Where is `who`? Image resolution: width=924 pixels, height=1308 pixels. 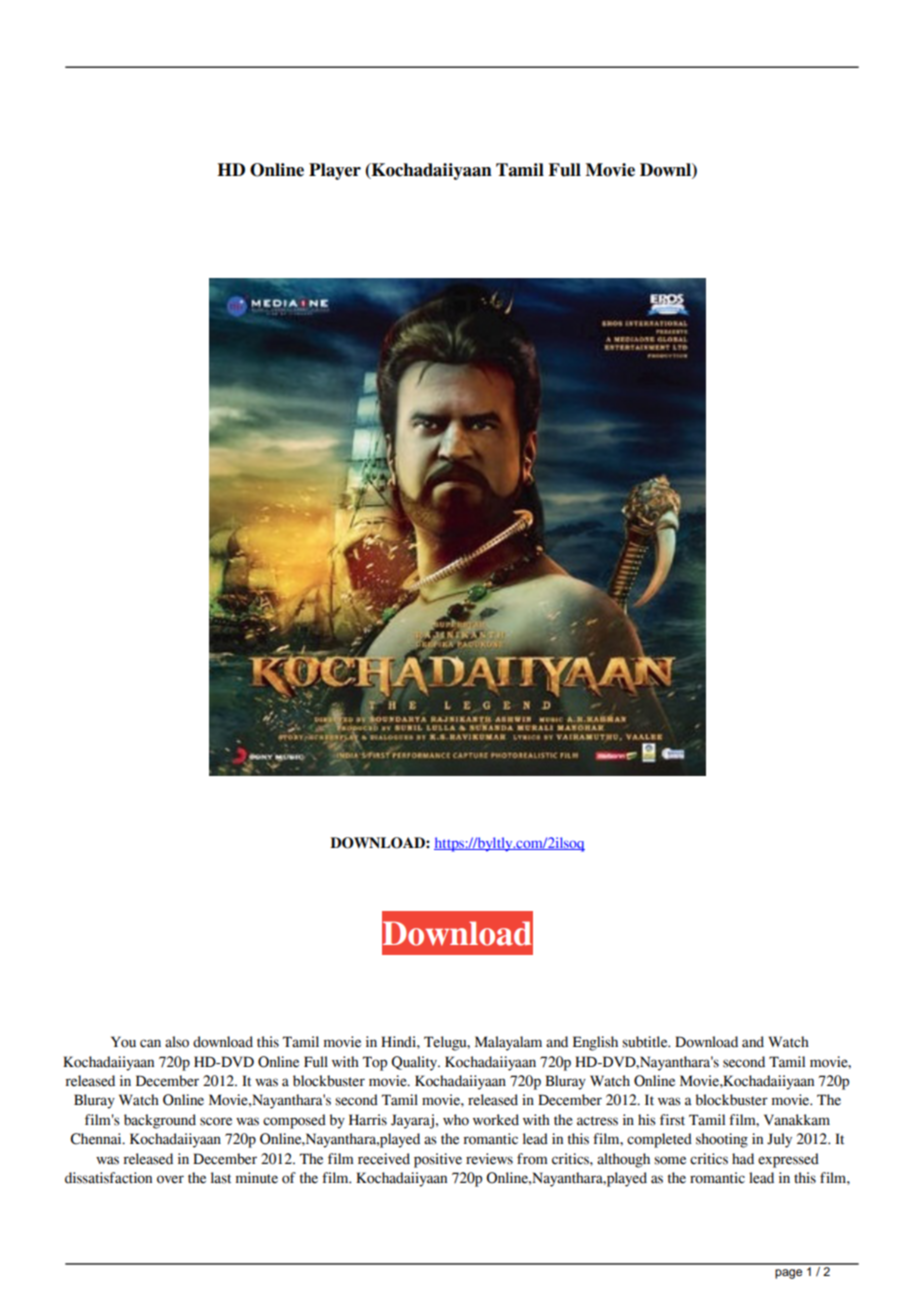 who is located at coordinates (456, 1120).
